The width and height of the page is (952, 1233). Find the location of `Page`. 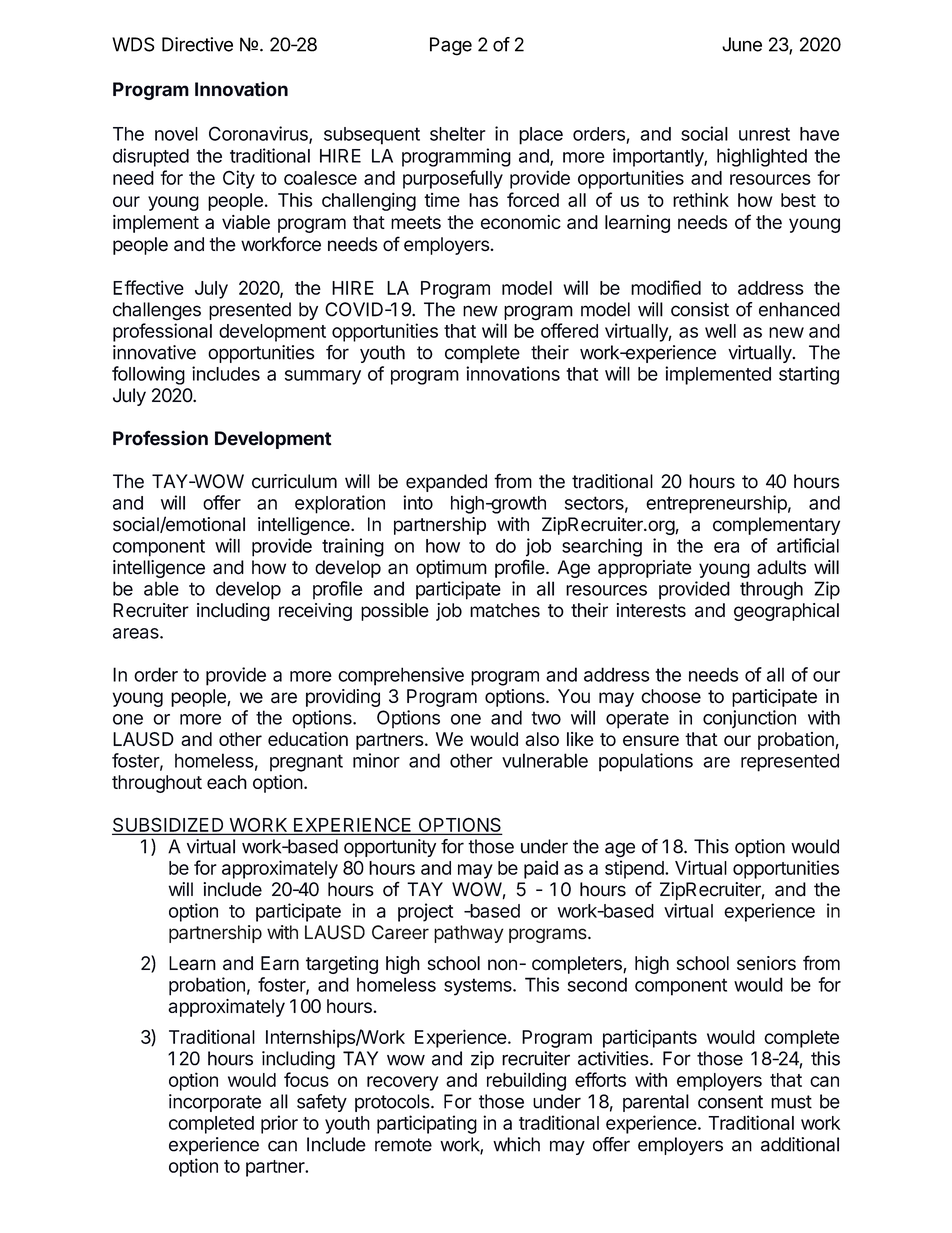

Page is located at coordinates (451, 46).
